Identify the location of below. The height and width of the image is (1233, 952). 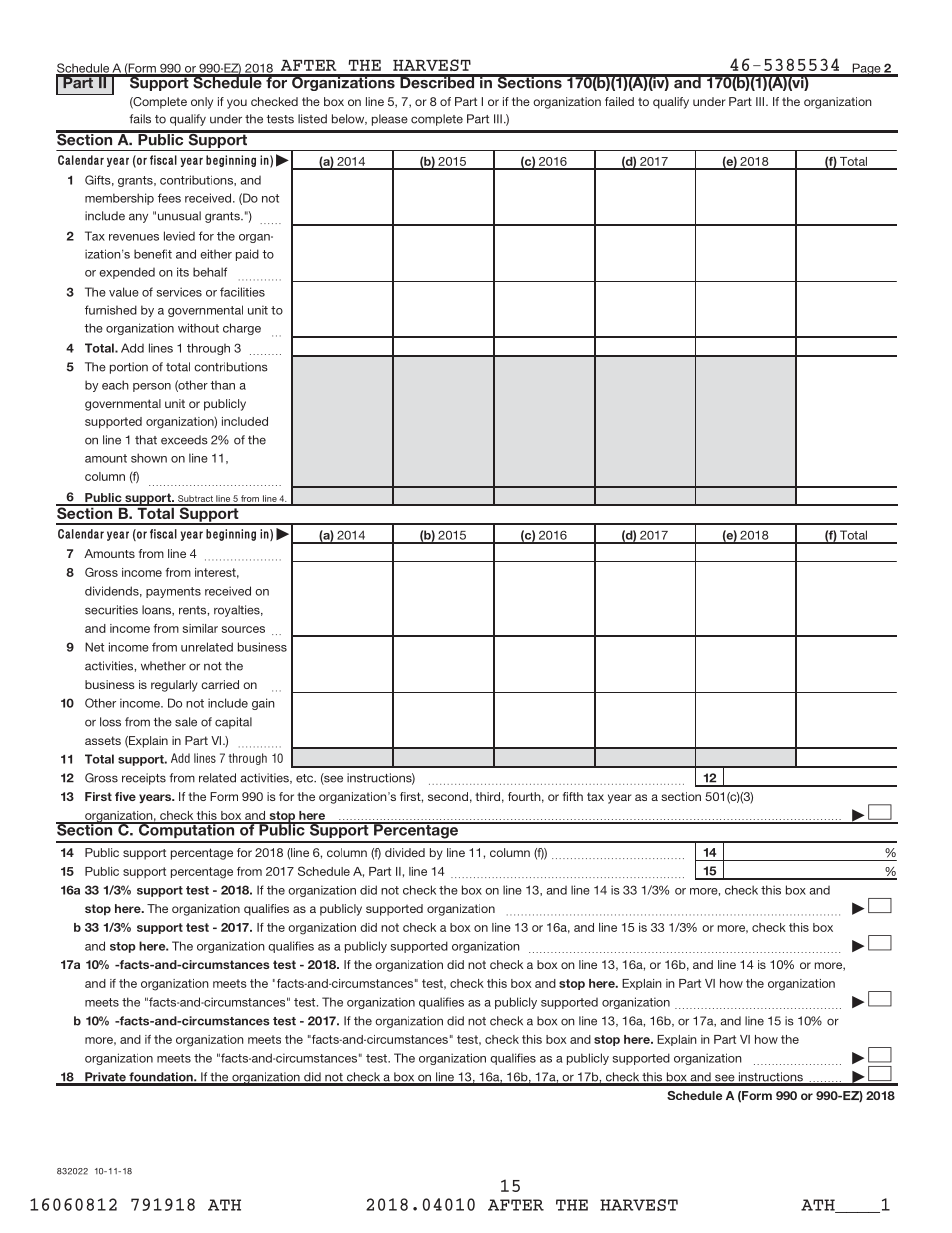
(349, 119).
